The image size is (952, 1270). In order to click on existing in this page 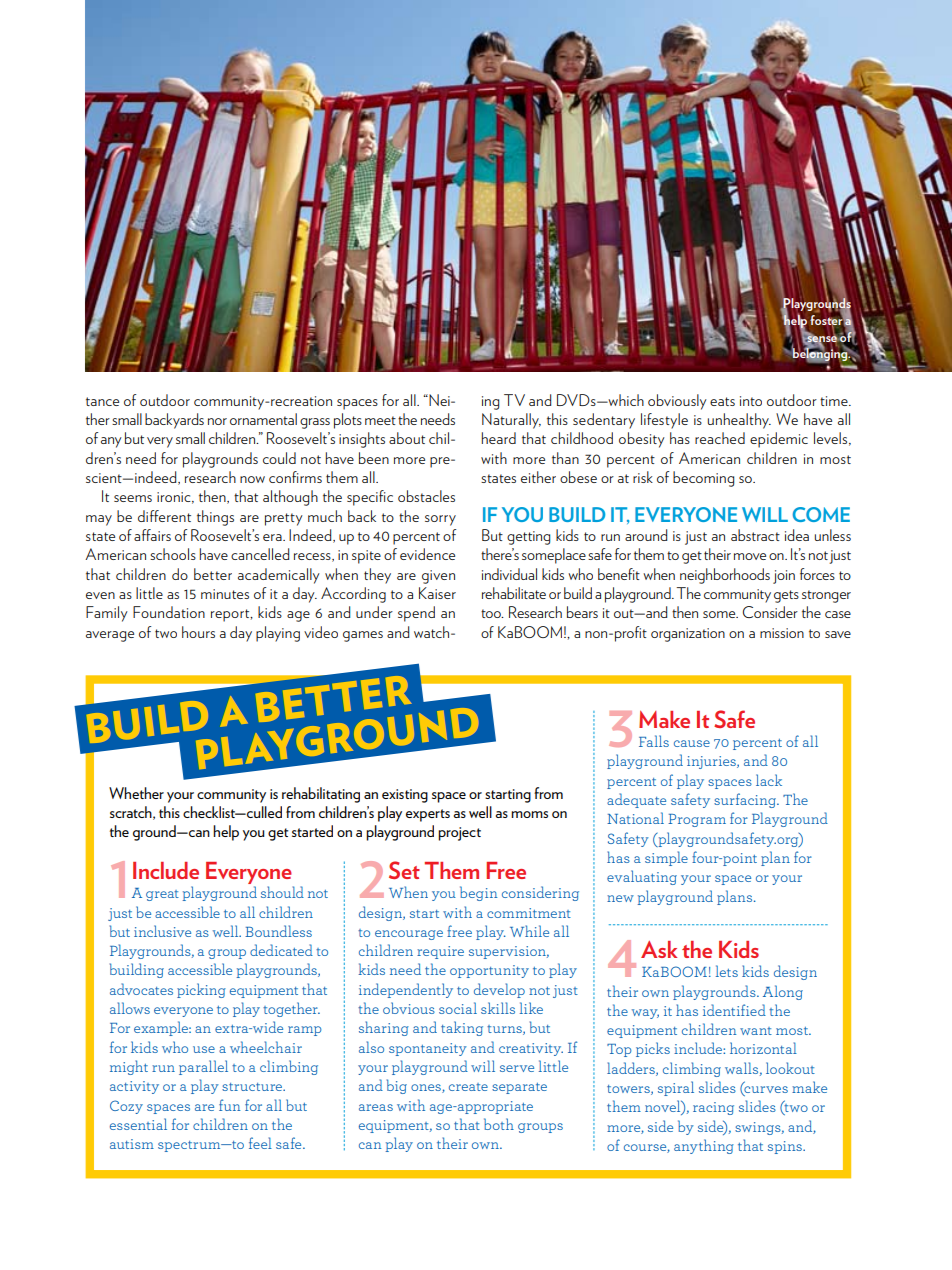, I will do `click(405, 796)`.
